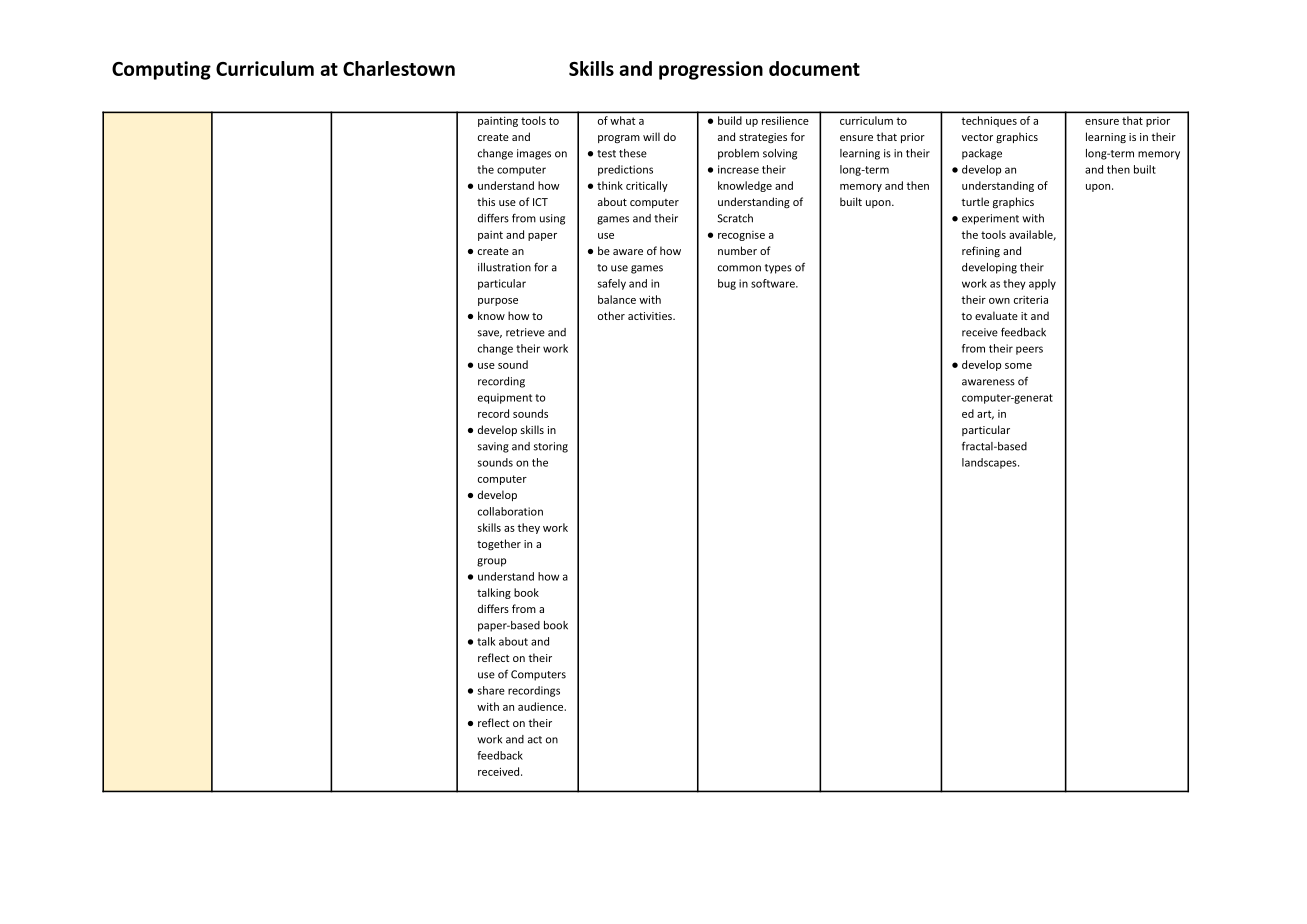 This screenshot has width=1307, height=924. Describe the element at coordinates (1018, 366) in the screenshot. I see `some` at that location.
